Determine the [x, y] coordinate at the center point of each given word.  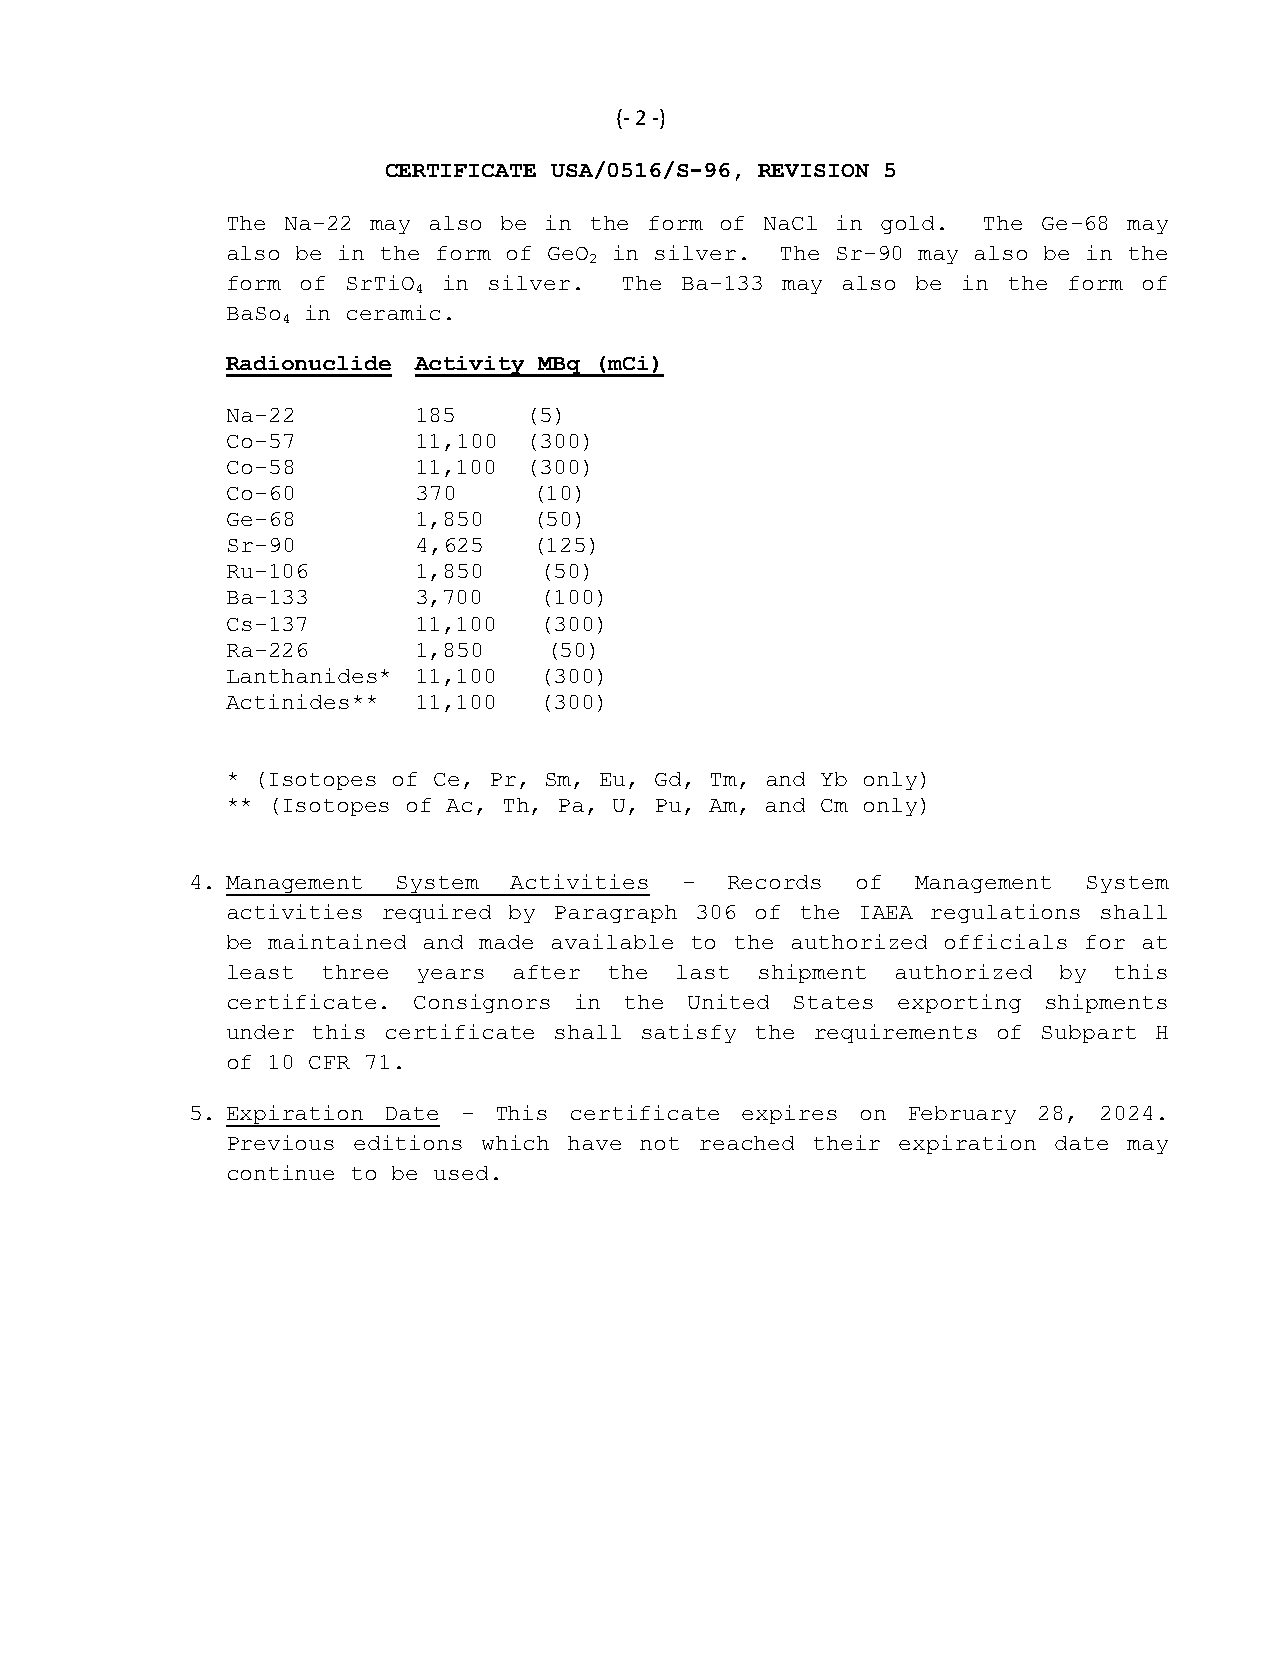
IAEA [887, 912]
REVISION [813, 170]
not [659, 1143]
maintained [337, 941]
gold [907, 225]
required [437, 913]
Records [774, 882]
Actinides [287, 701]
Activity [471, 366]
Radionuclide [308, 363]
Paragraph [616, 914]
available [612, 941]
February [962, 1115]
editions [408, 1142]
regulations [1005, 913]
